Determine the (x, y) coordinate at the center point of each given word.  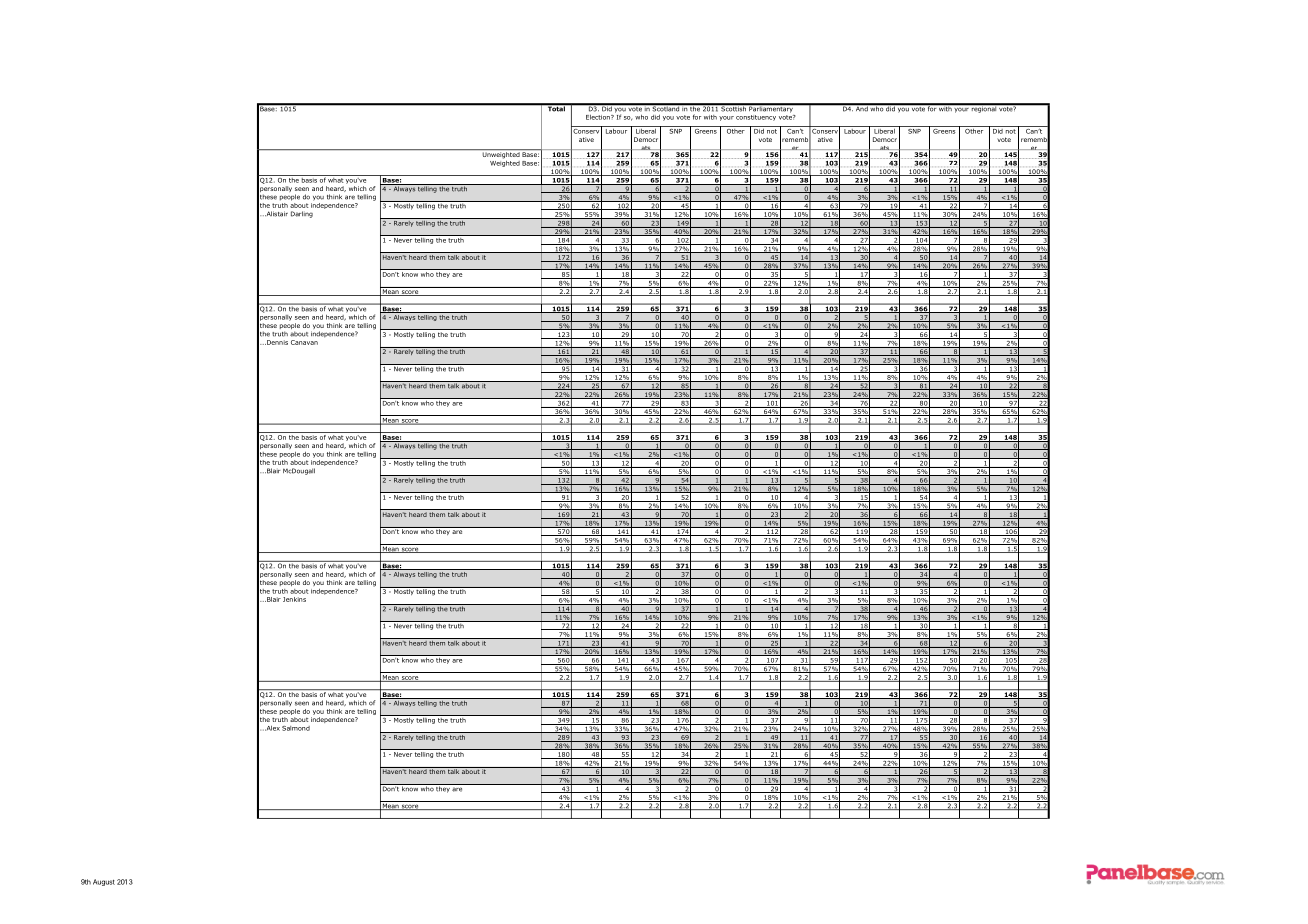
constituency (756, 118)
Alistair (276, 214)
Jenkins (294, 599)
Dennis (276, 342)
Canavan (304, 342)
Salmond (296, 728)
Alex (272, 728)
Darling (302, 214)
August (104, 882)
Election (599, 117)
